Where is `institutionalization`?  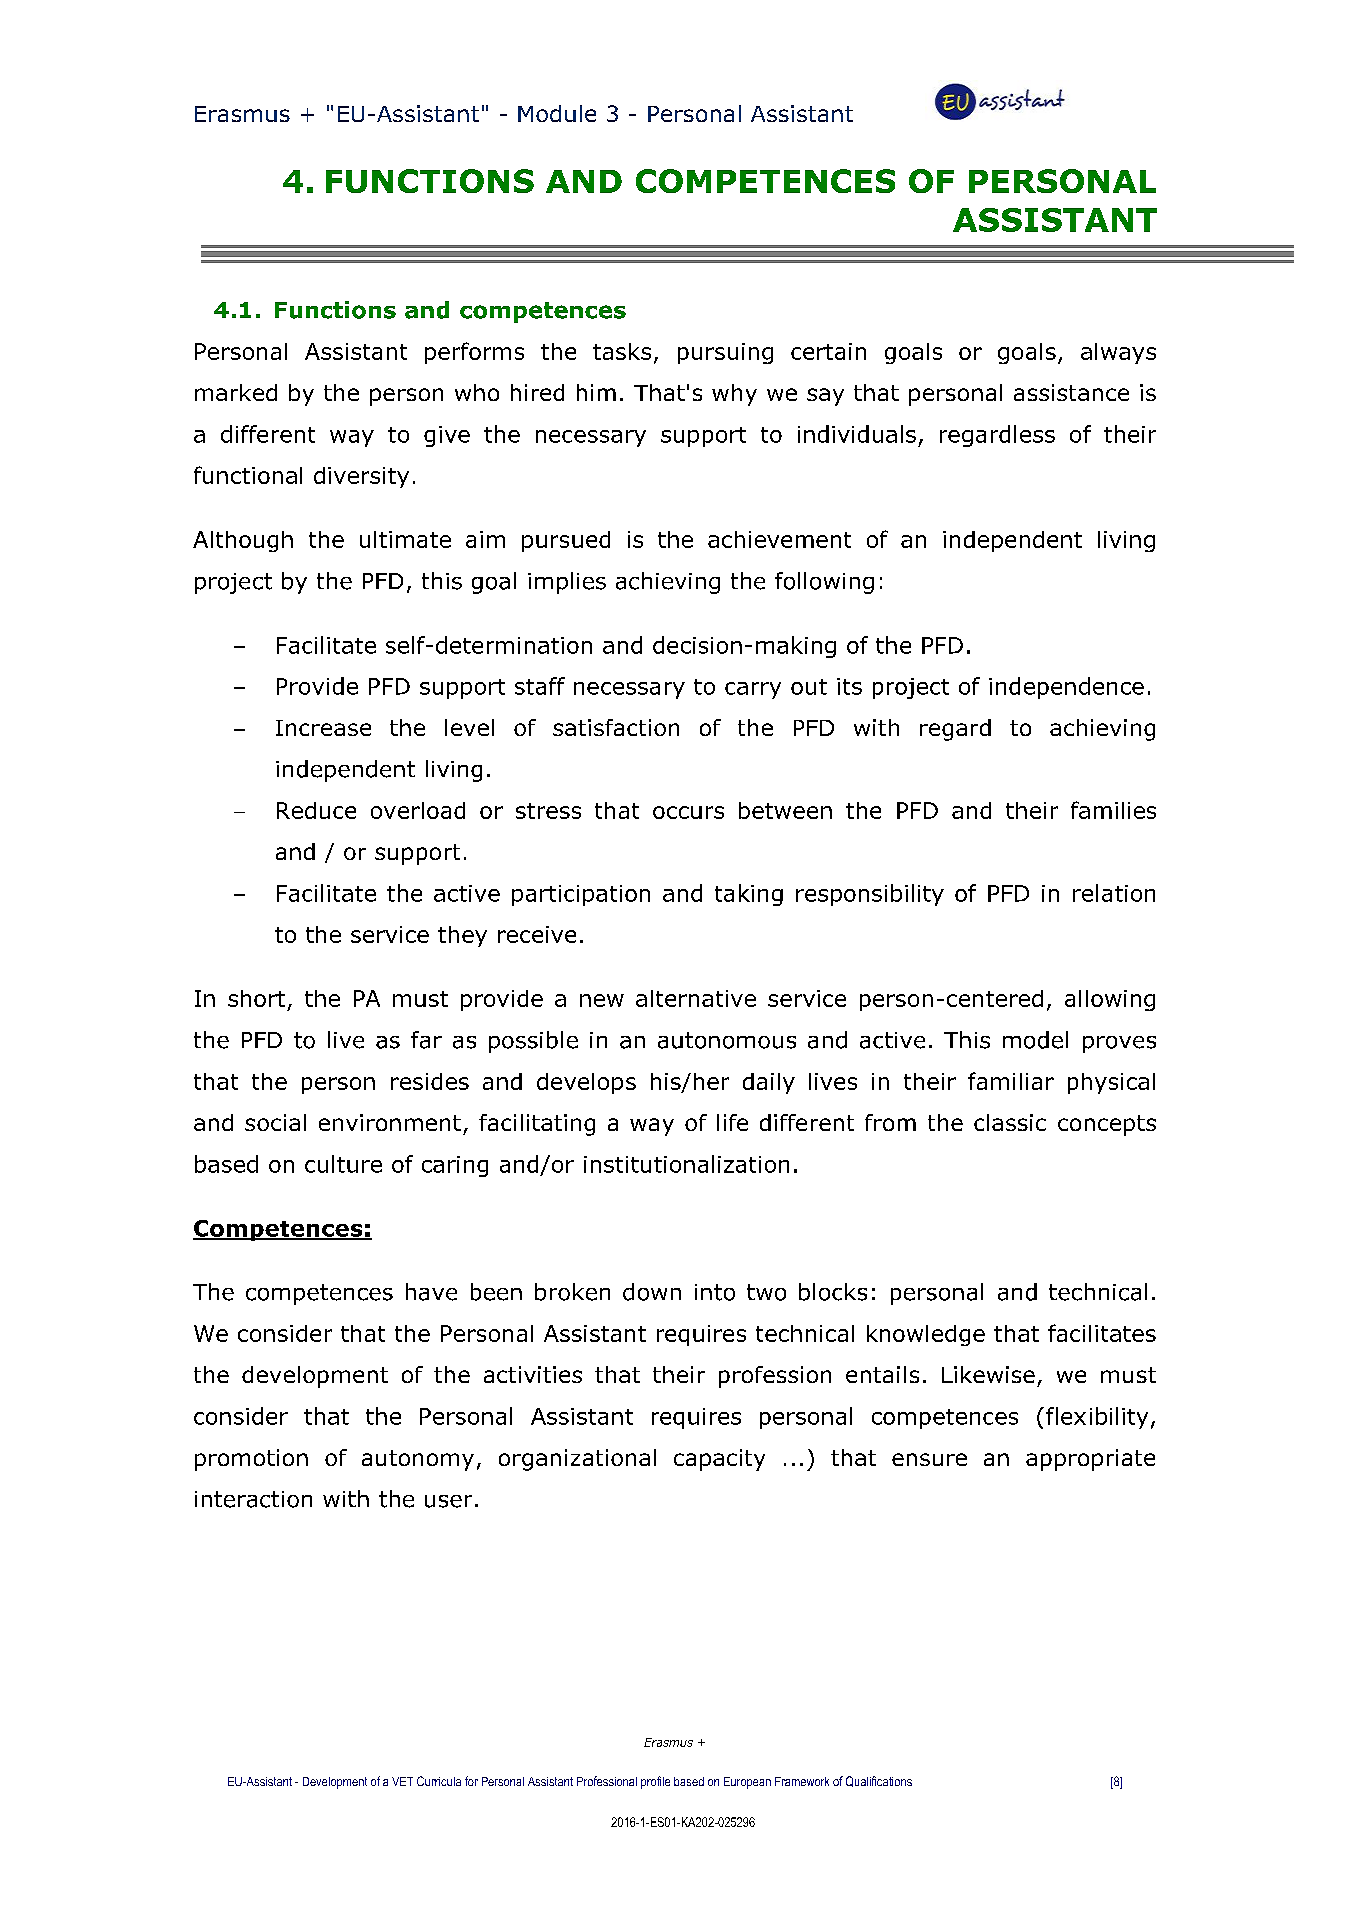 institutionalization is located at coordinates (686, 1164).
